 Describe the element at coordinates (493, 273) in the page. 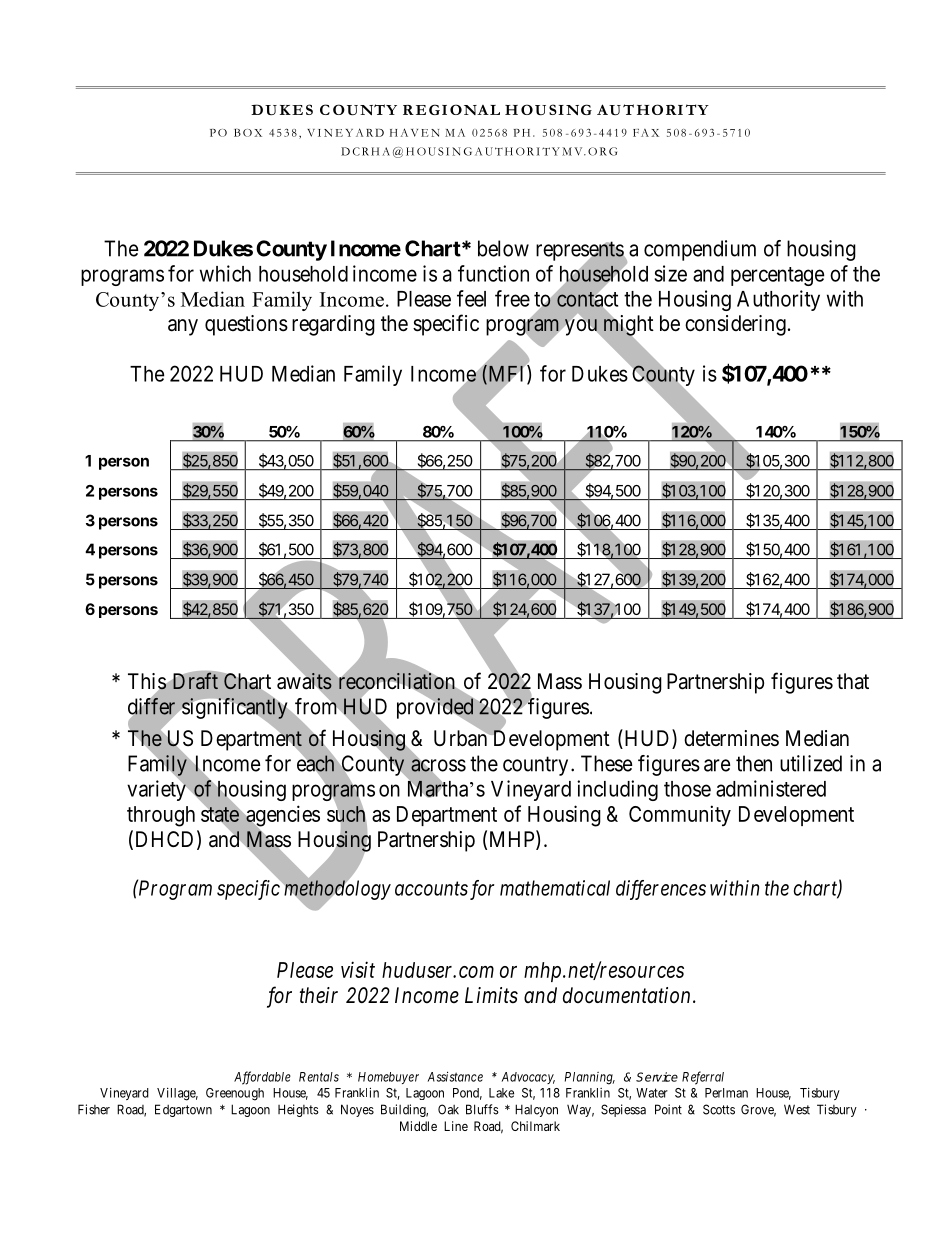

I see `function` at that location.
